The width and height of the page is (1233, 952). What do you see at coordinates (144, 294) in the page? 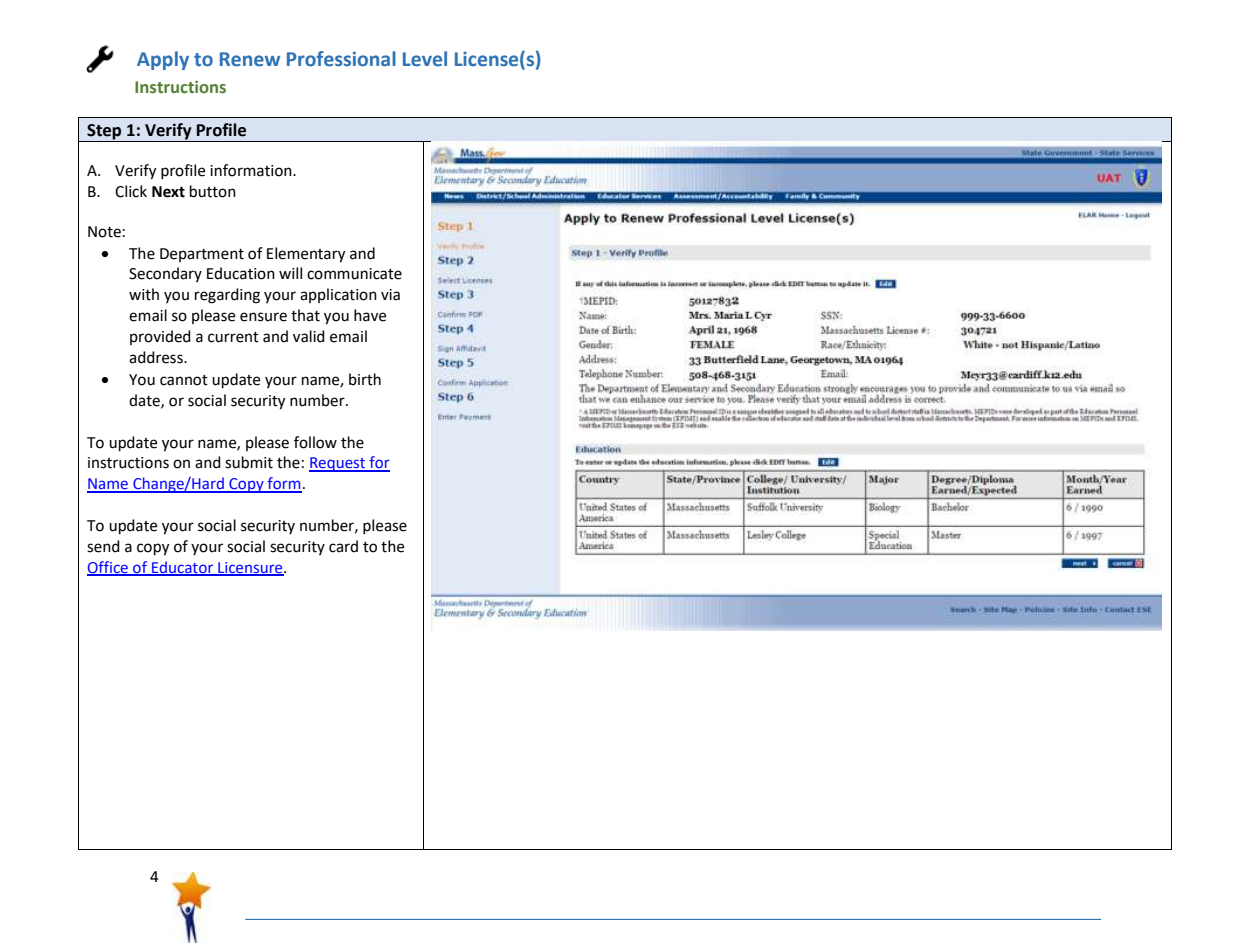
I see `with` at bounding box center [144, 294].
